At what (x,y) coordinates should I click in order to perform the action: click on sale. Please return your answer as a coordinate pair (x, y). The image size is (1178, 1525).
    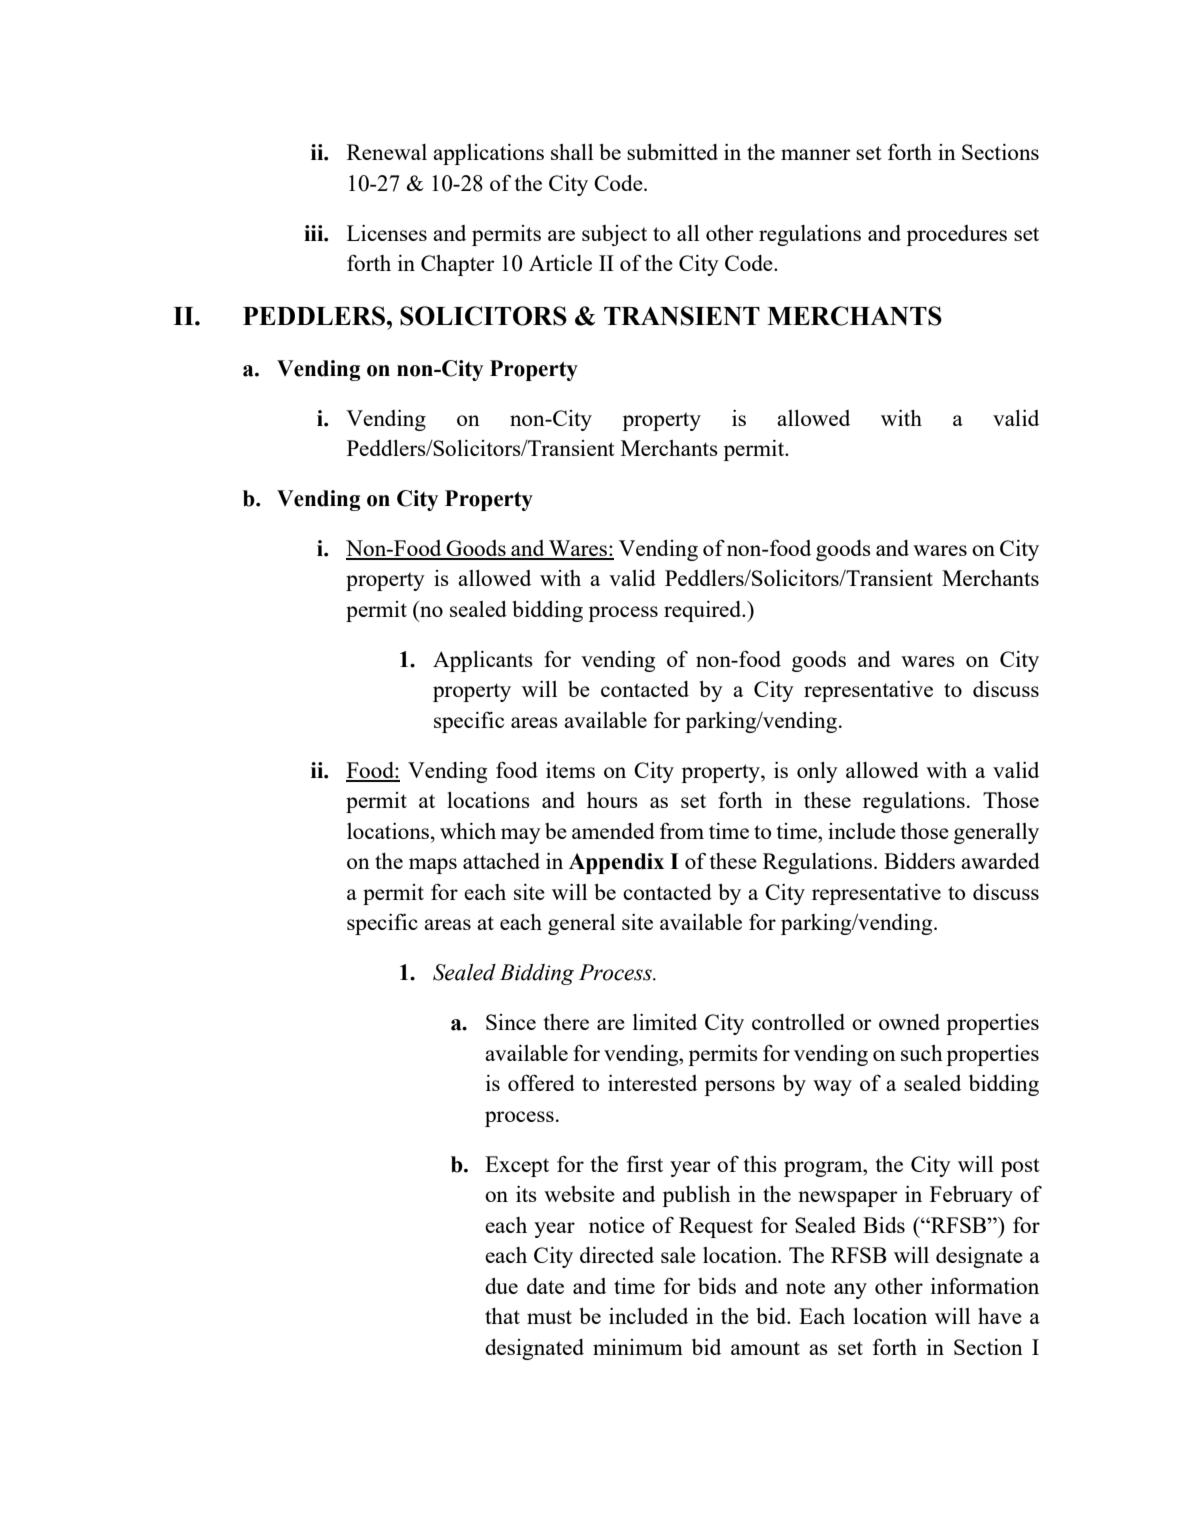
    Looking at the image, I should click on (678, 1255).
